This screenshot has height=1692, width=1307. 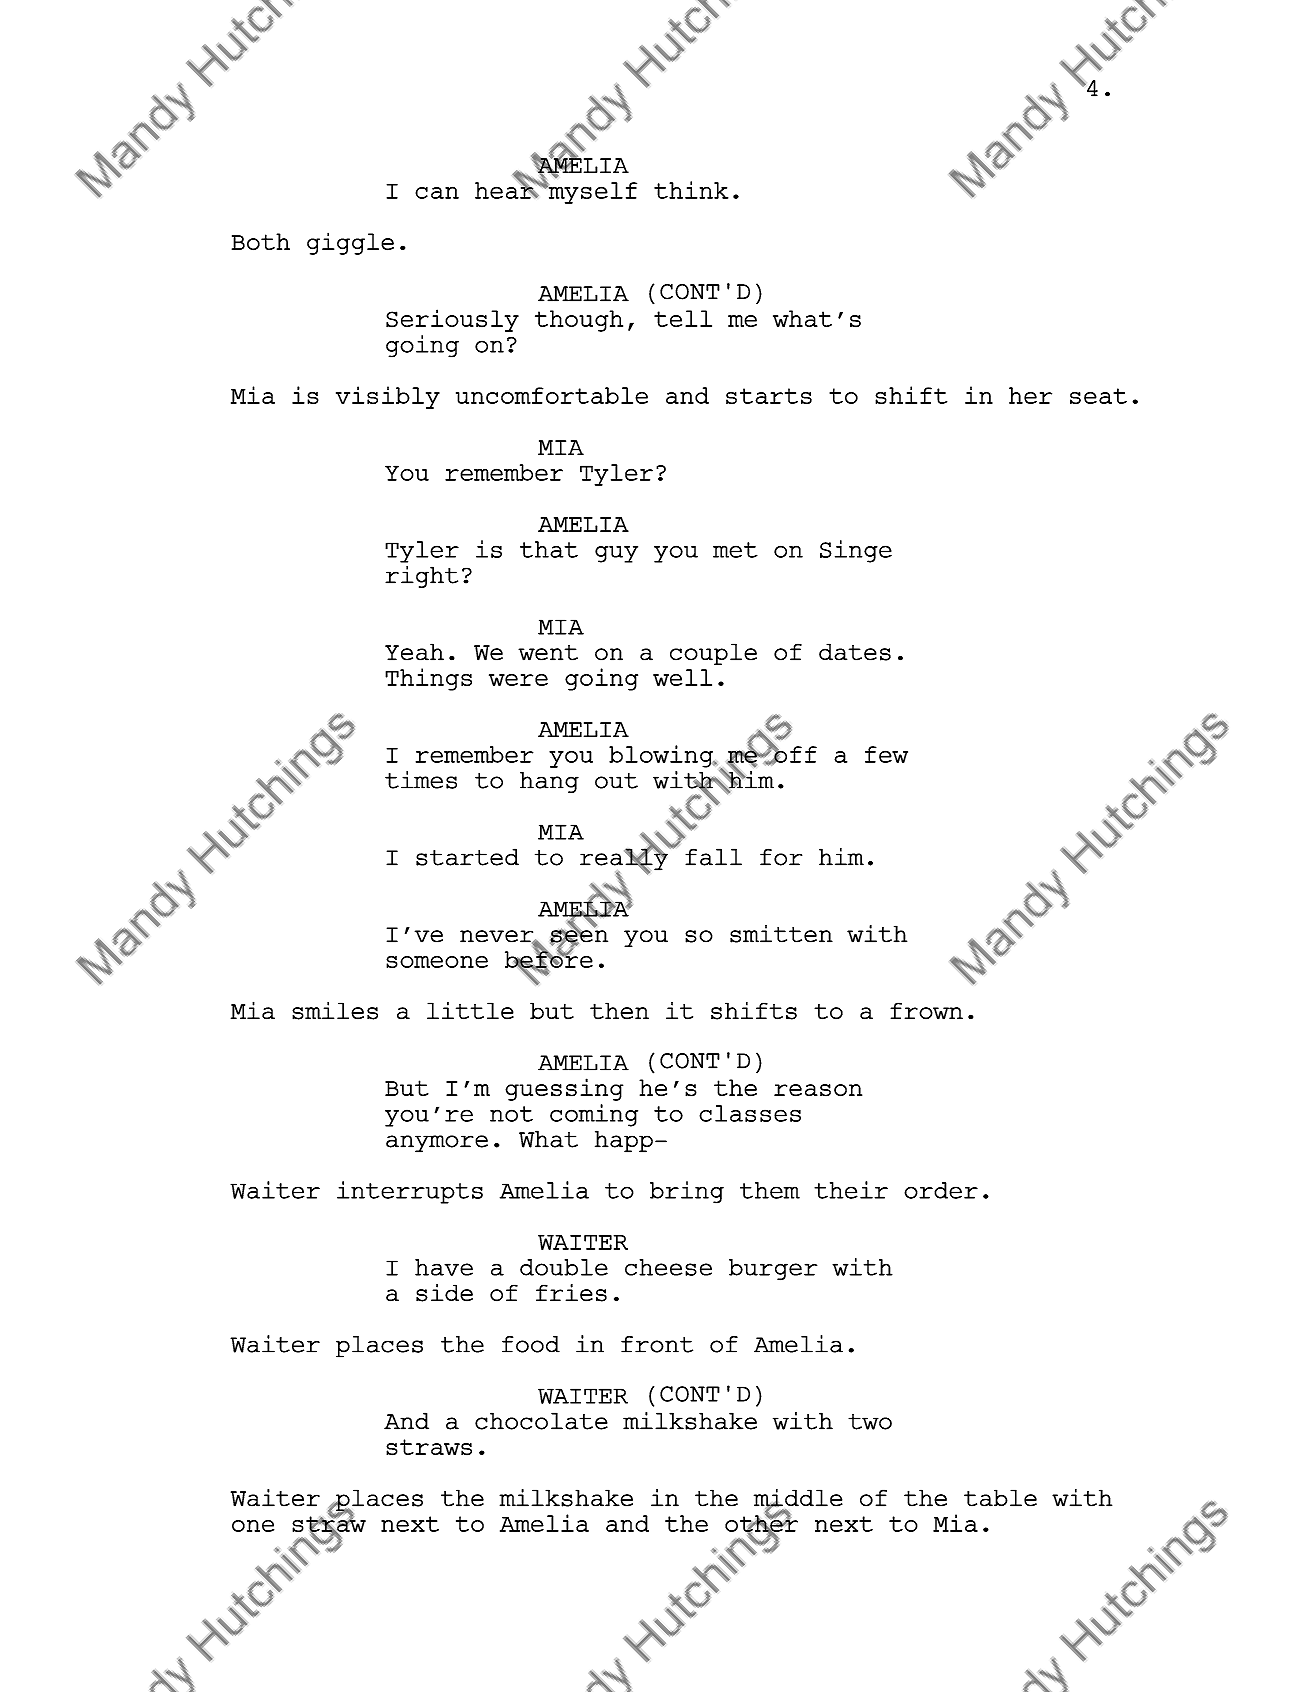 What do you see at coordinates (886, 754) in the screenshot?
I see `few` at bounding box center [886, 754].
